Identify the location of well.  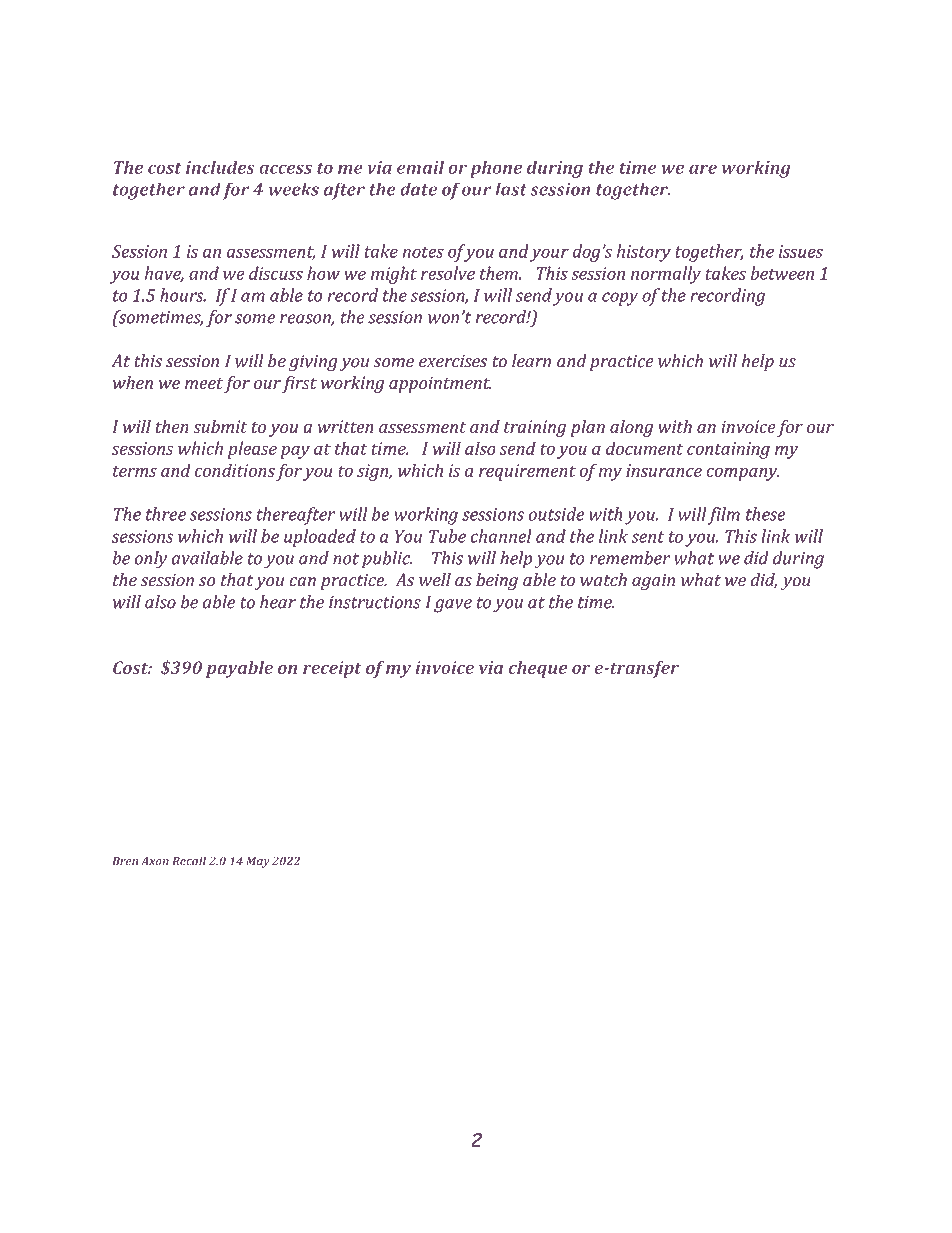
(435, 580).
